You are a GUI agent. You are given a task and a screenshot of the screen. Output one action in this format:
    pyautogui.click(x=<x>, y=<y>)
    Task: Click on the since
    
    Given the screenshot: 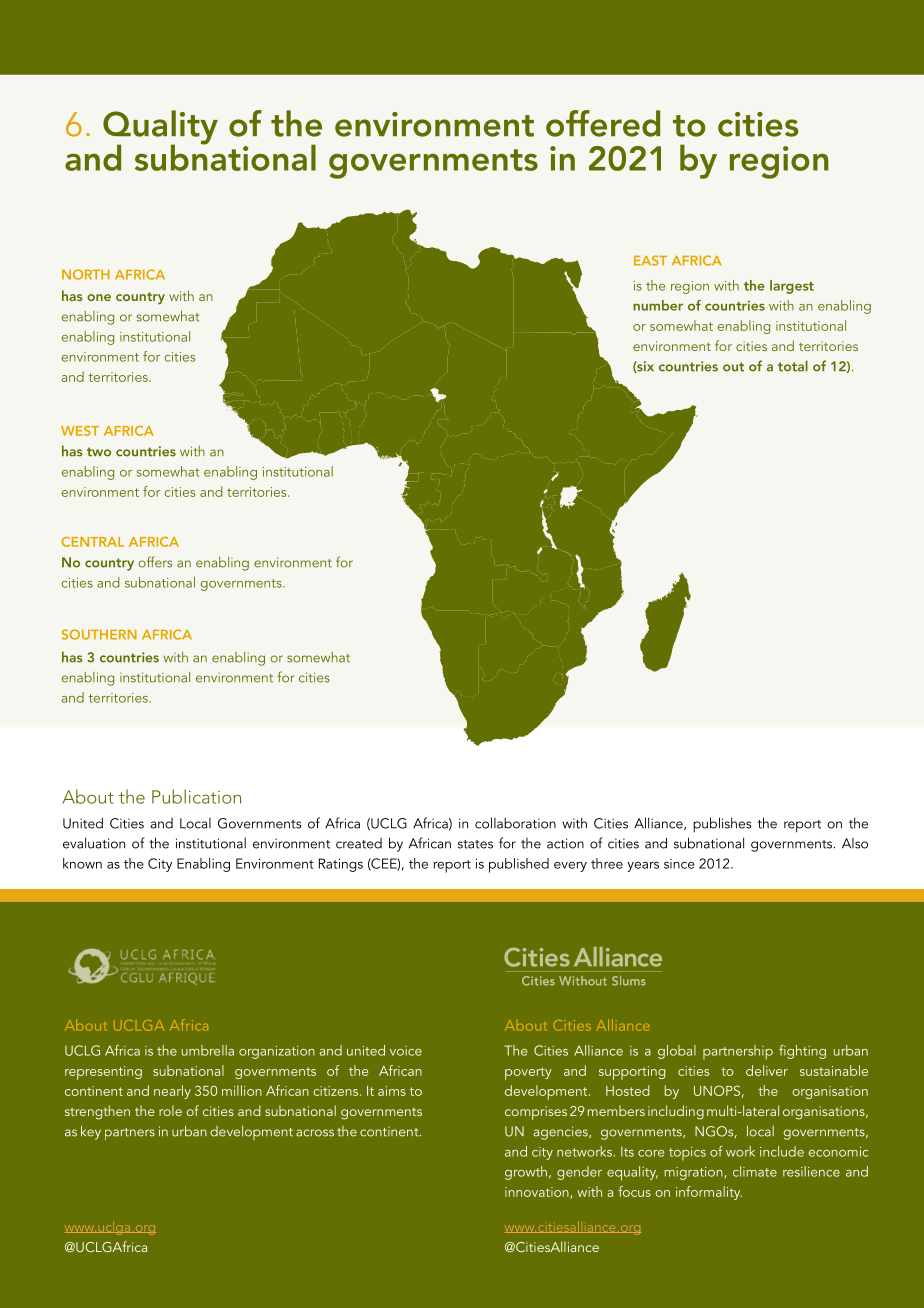 What is the action you would take?
    pyautogui.click(x=679, y=864)
